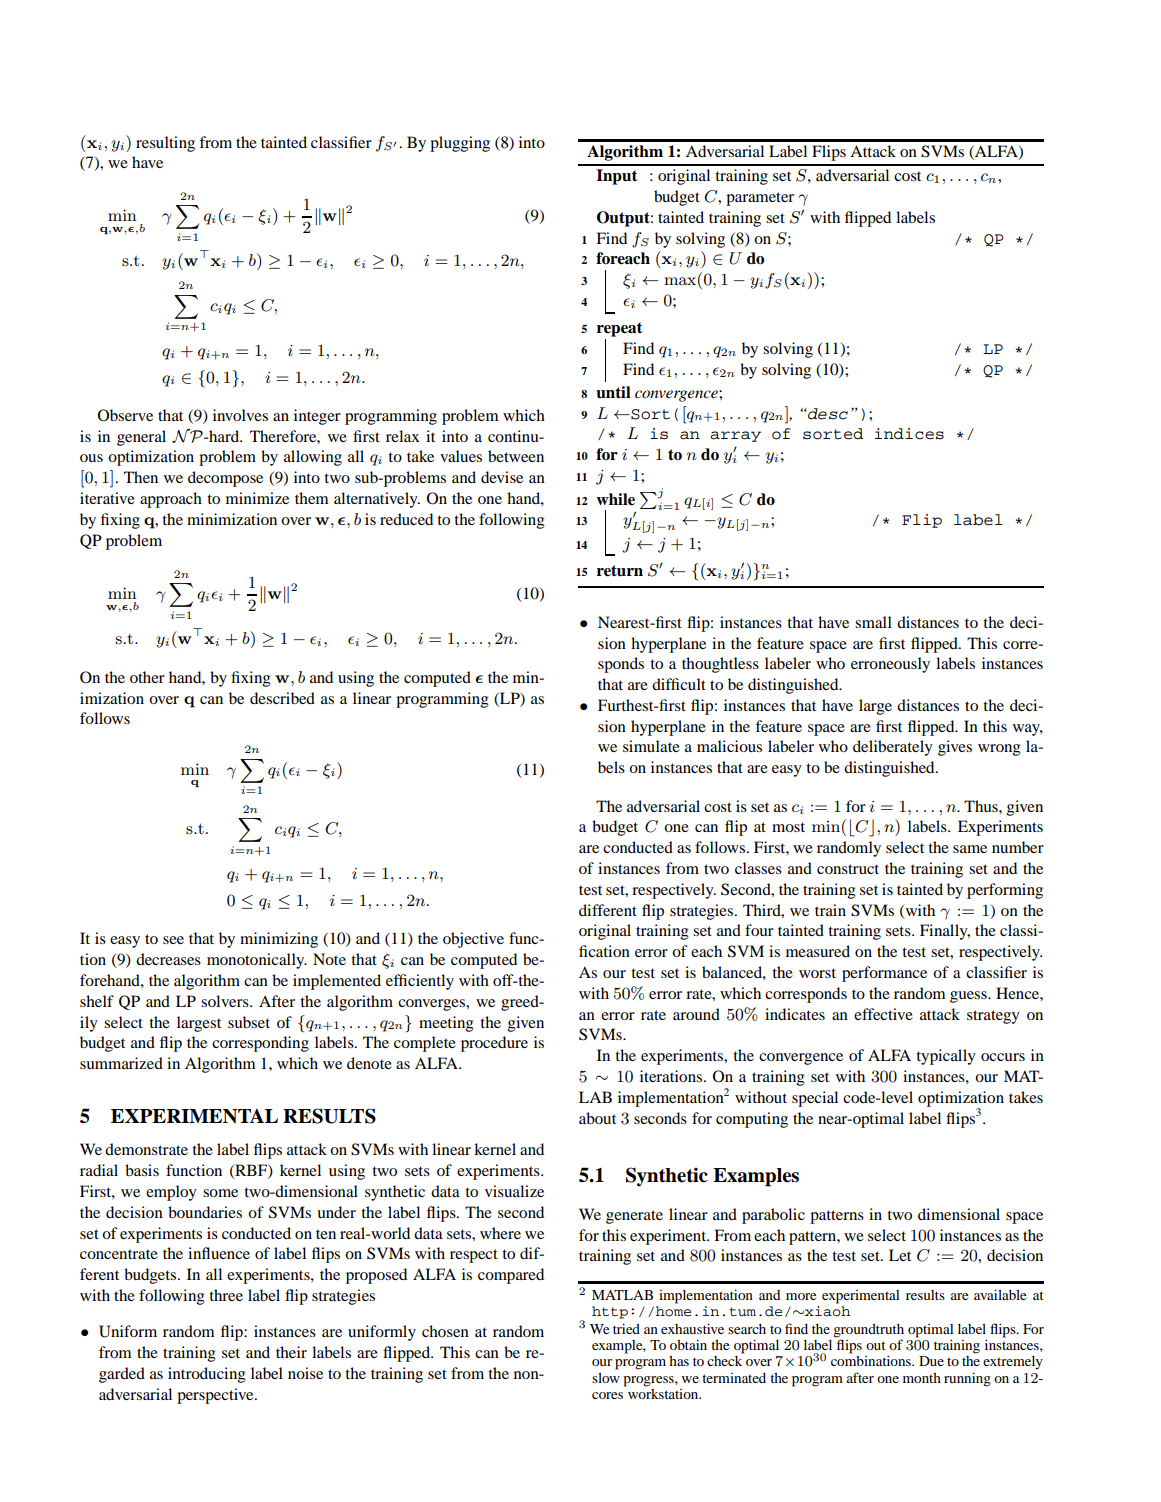 Image resolution: width=1161 pixels, height=1502 pixels. I want to click on parameter, so click(760, 199).
